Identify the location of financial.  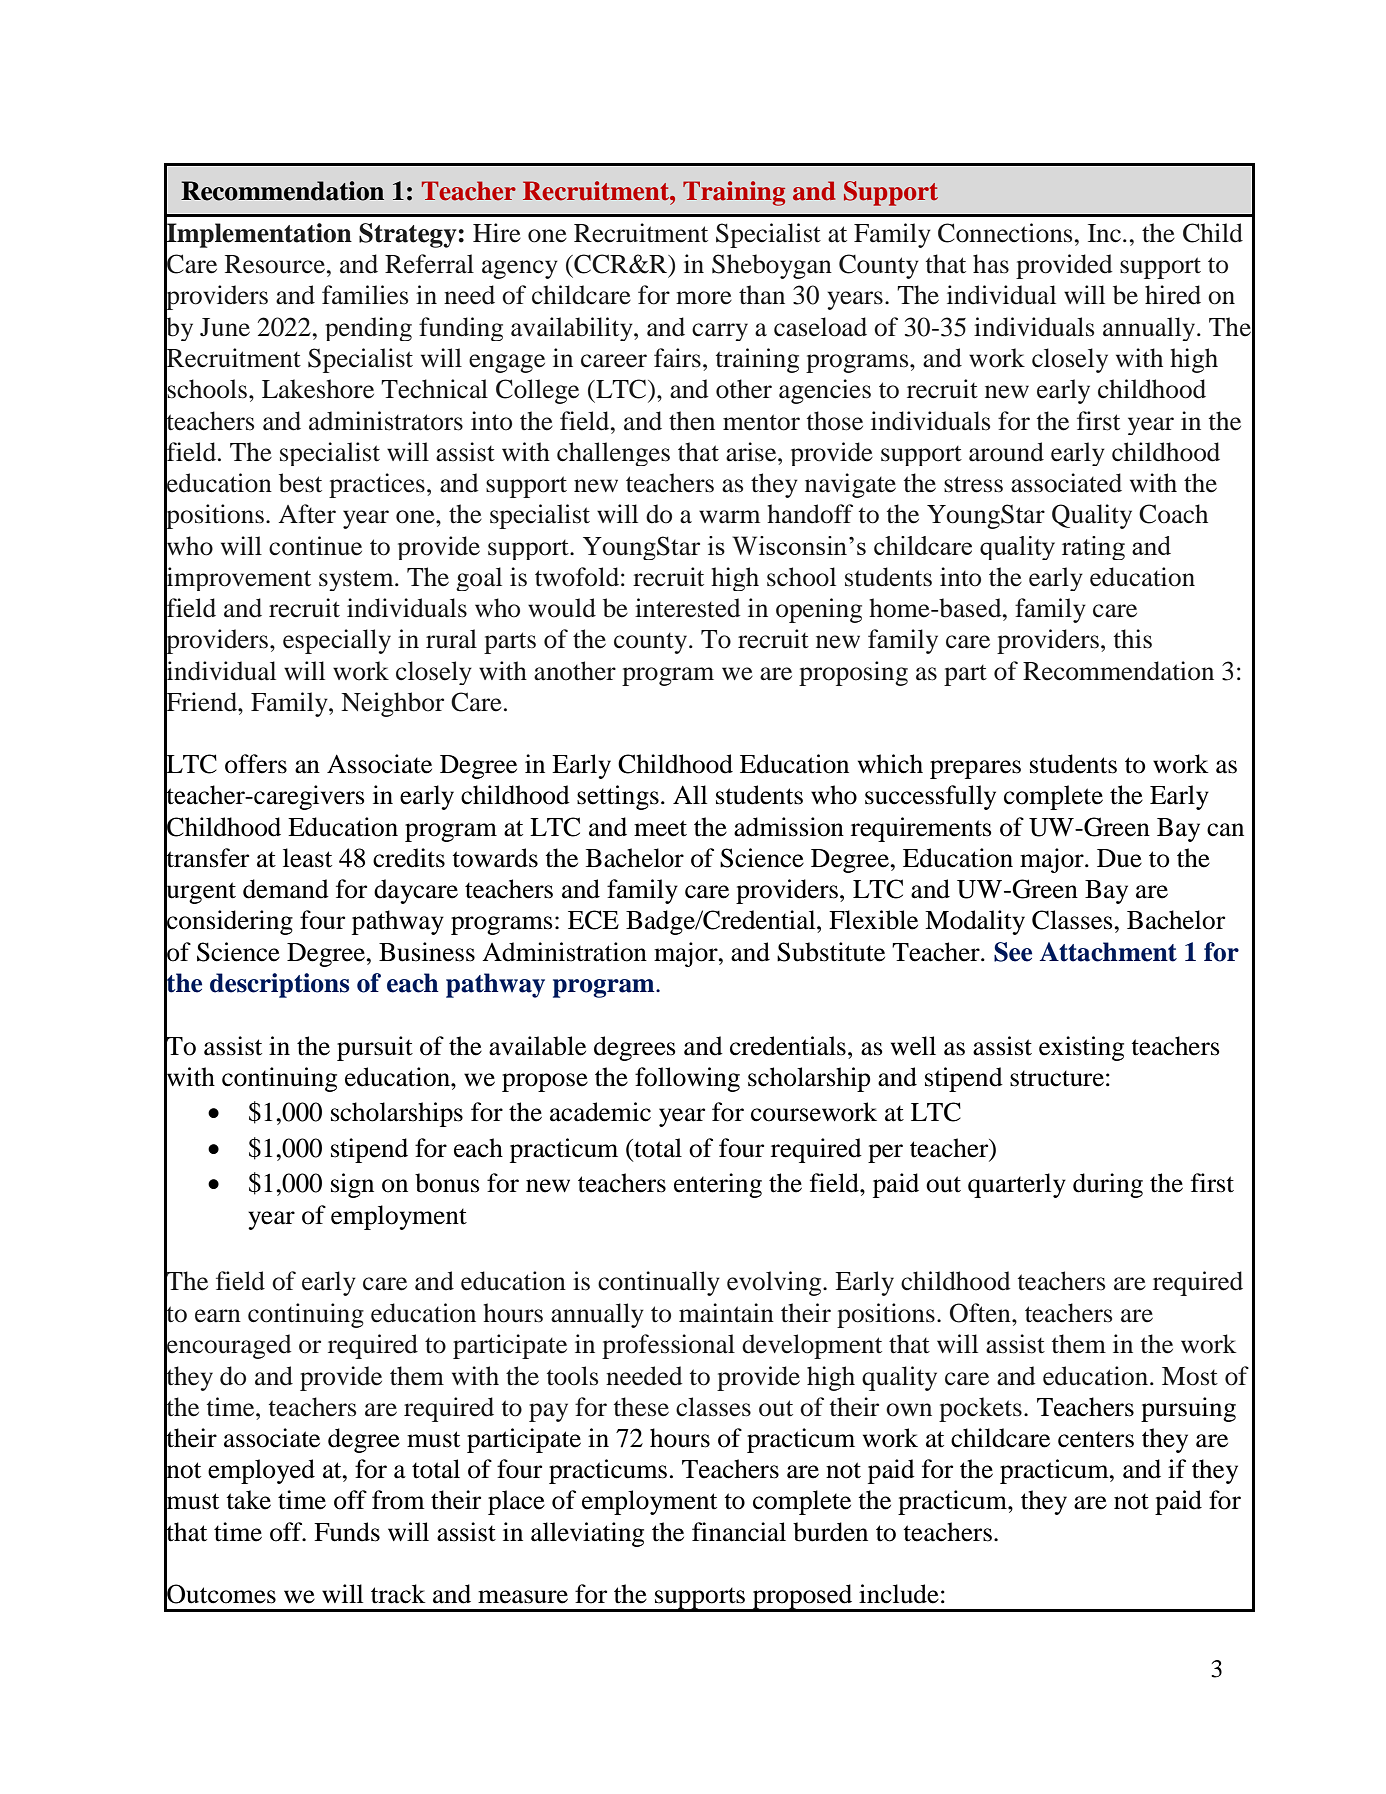
(739, 1532).
